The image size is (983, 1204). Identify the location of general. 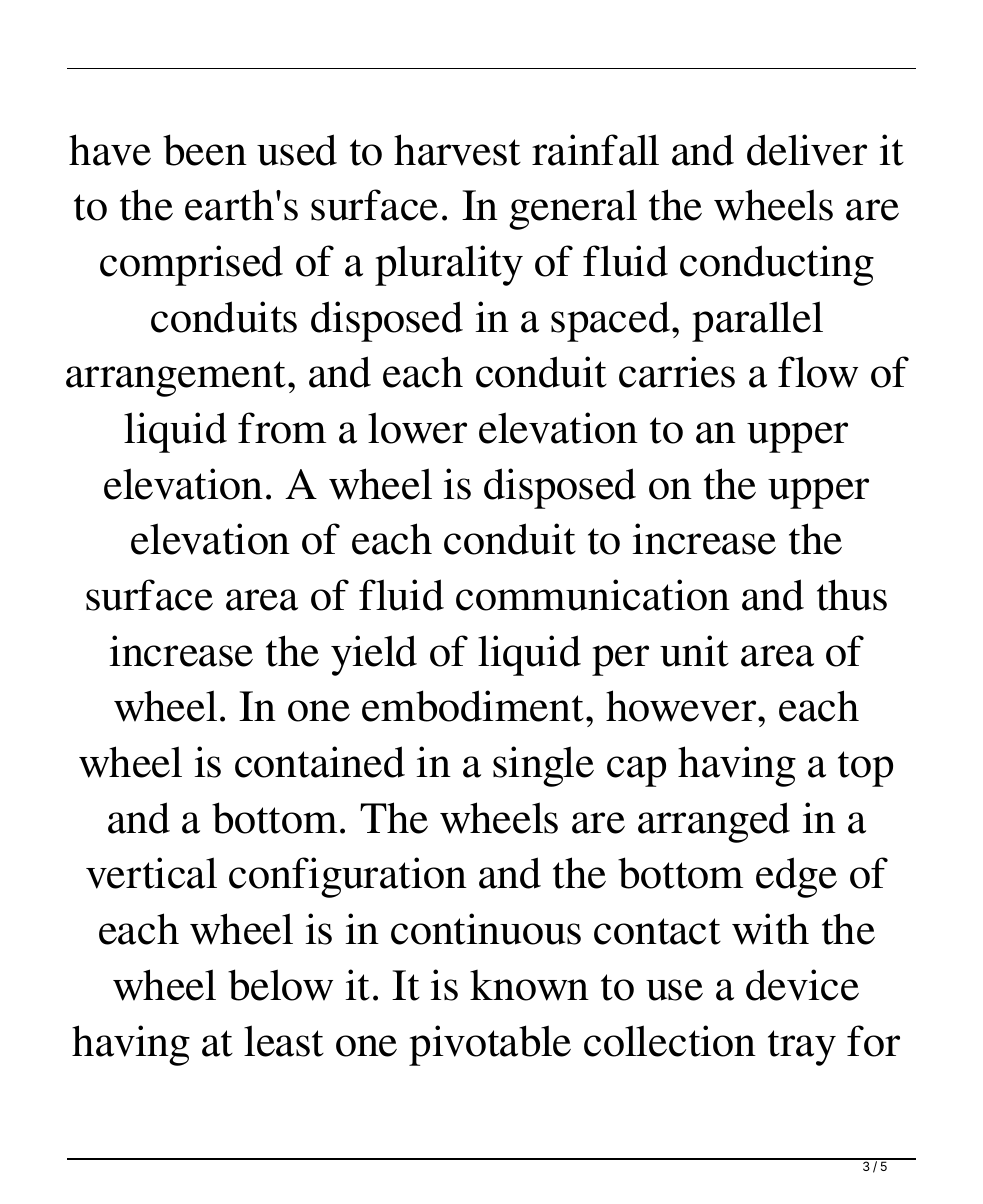
(573, 209).
